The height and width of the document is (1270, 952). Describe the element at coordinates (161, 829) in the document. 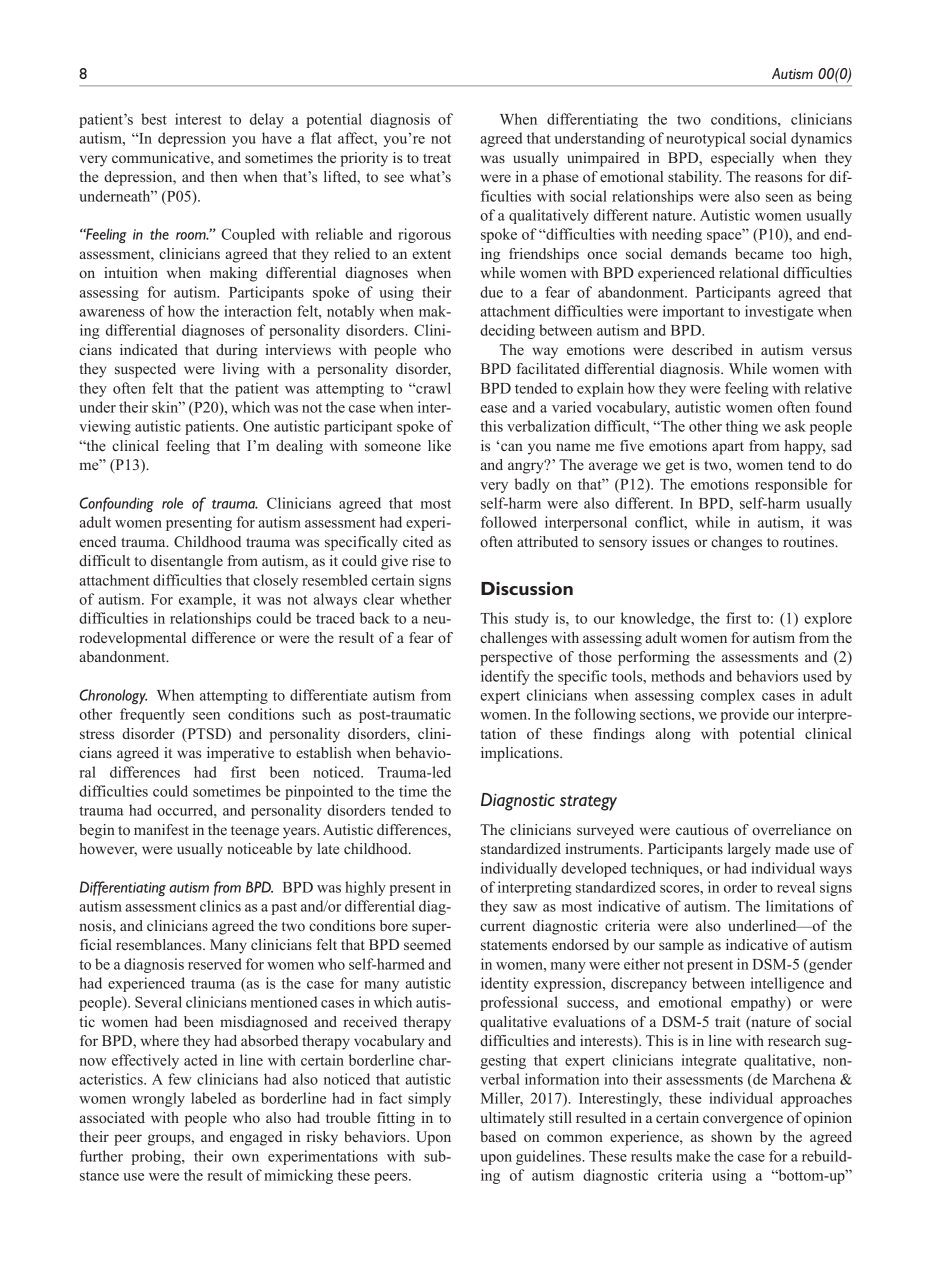

I see `manifest` at that location.
